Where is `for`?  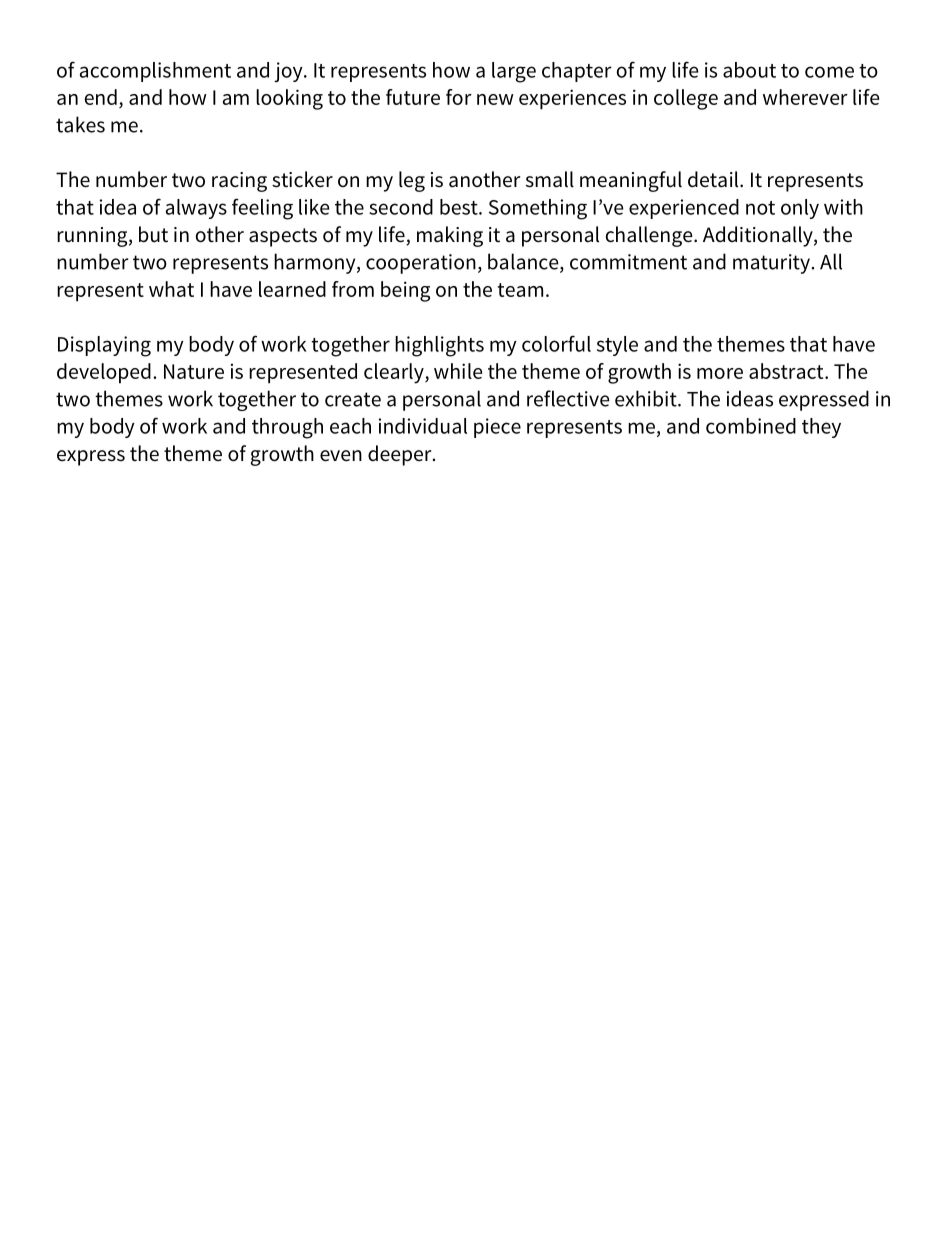
for is located at coordinates (459, 97).
